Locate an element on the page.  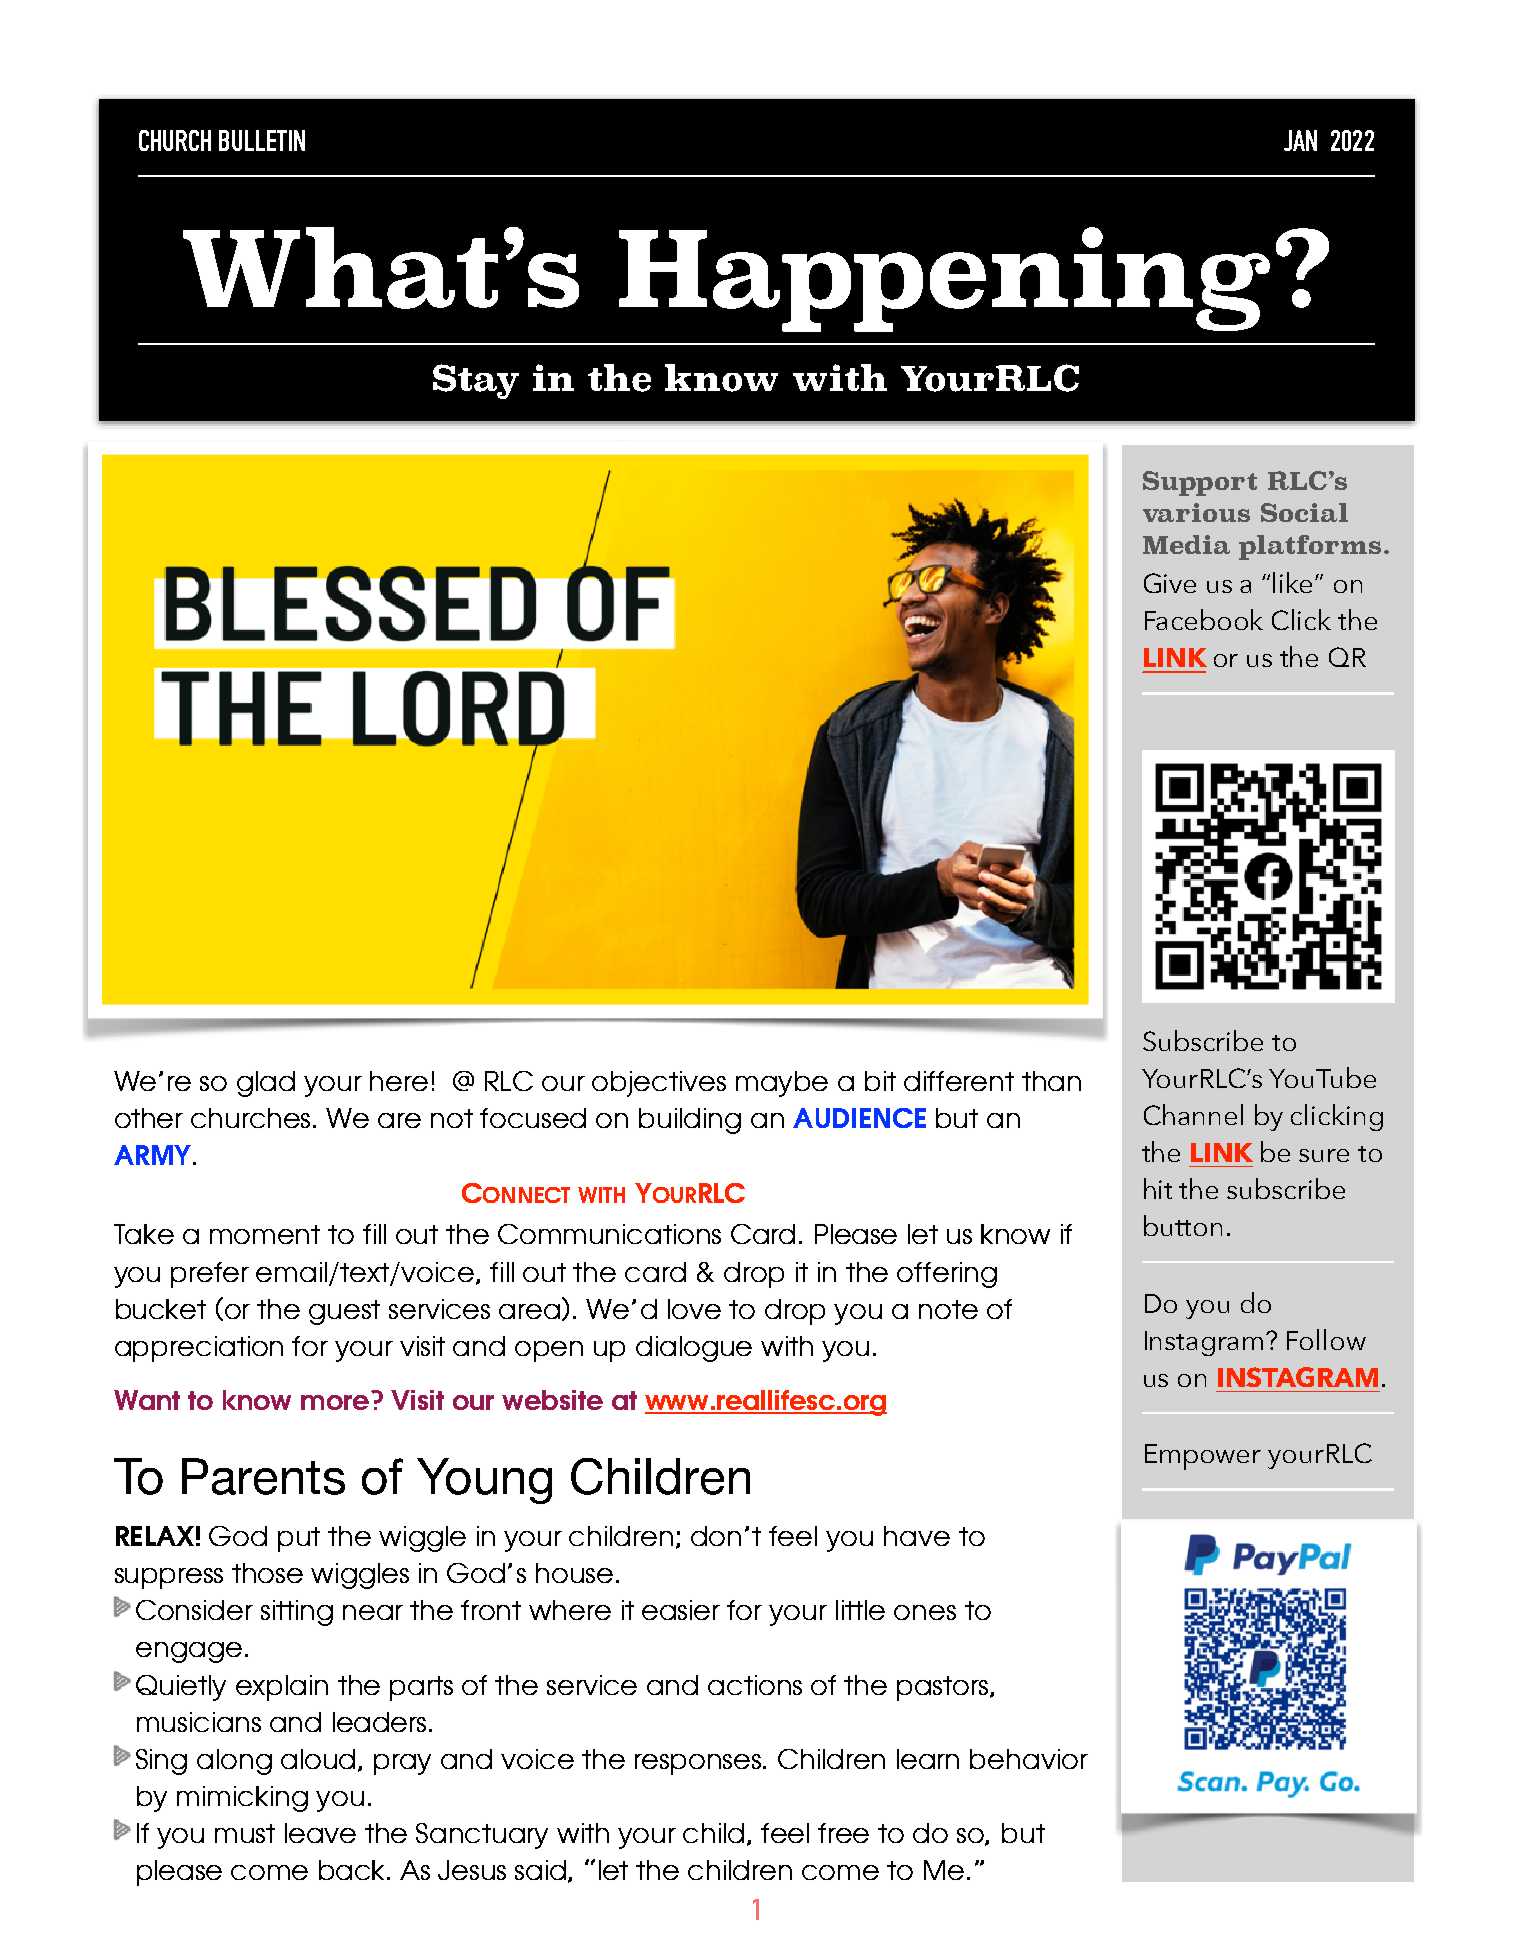
leave is located at coordinates (320, 1833).
